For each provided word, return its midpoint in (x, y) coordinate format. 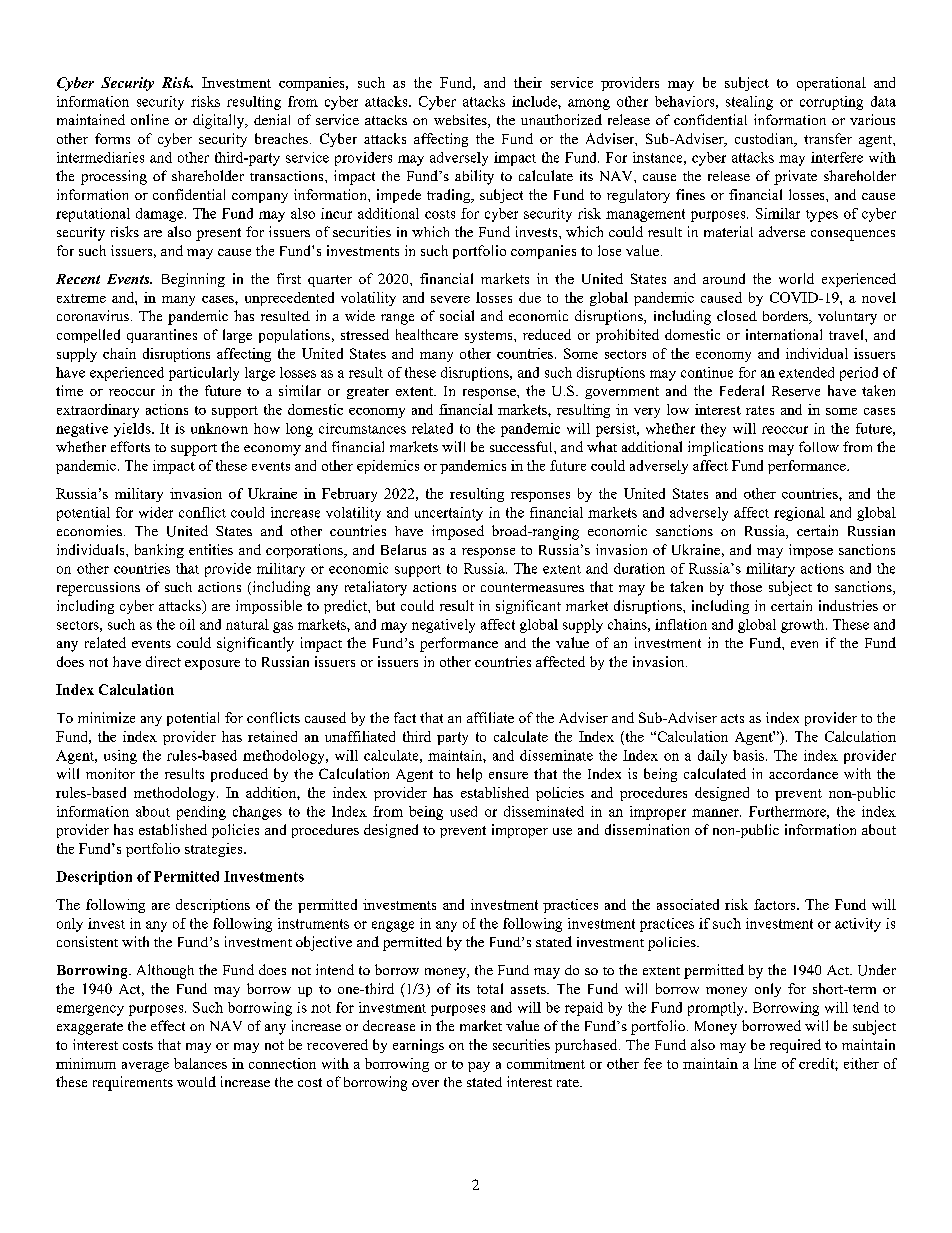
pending (201, 813)
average (145, 1067)
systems (490, 337)
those (746, 586)
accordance (803, 773)
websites (461, 121)
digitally (220, 121)
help (469, 775)
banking (159, 551)
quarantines (162, 336)
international (784, 334)
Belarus (403, 549)
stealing (749, 103)
